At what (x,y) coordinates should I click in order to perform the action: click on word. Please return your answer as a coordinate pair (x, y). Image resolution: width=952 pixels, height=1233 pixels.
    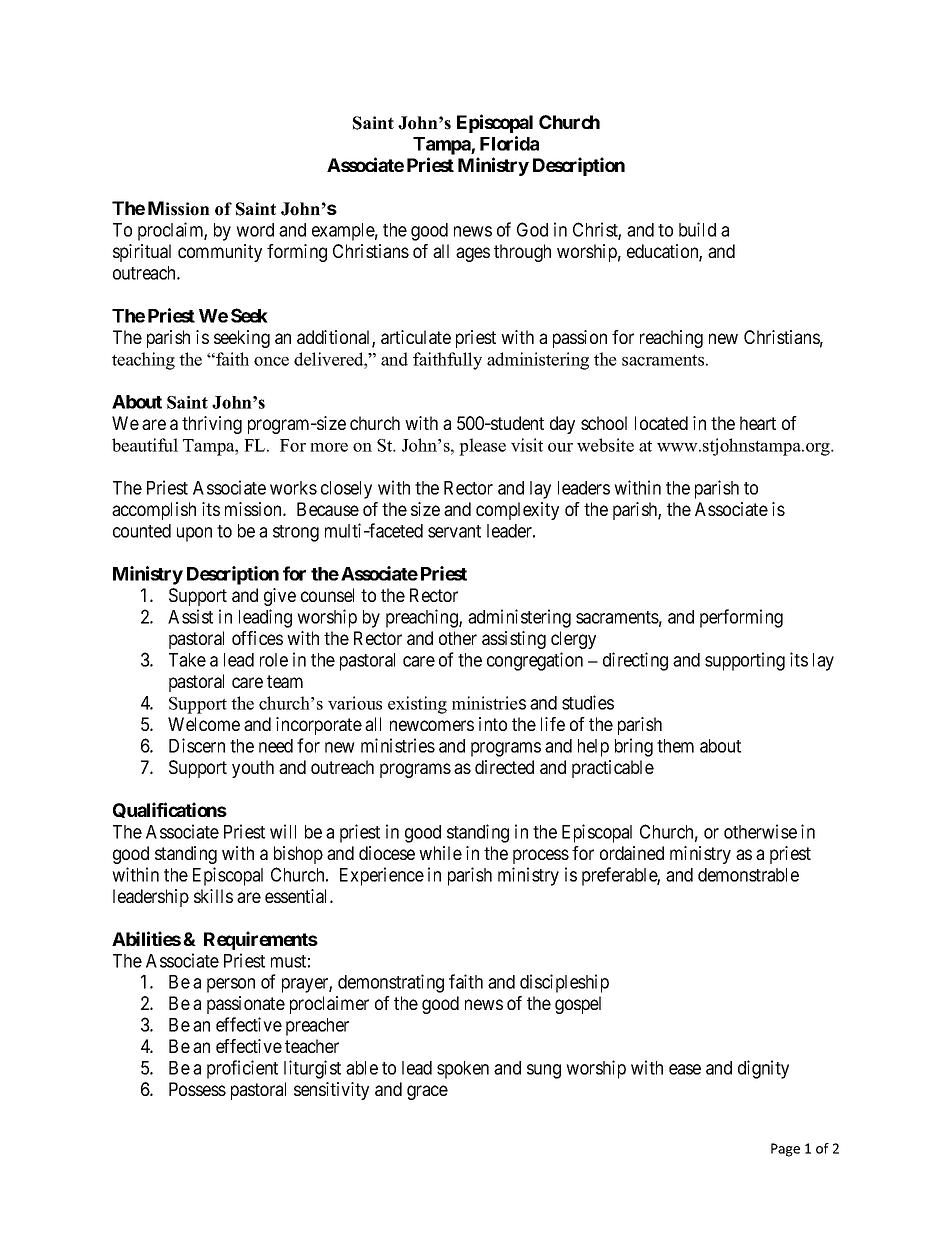
    Looking at the image, I should click on (255, 230).
